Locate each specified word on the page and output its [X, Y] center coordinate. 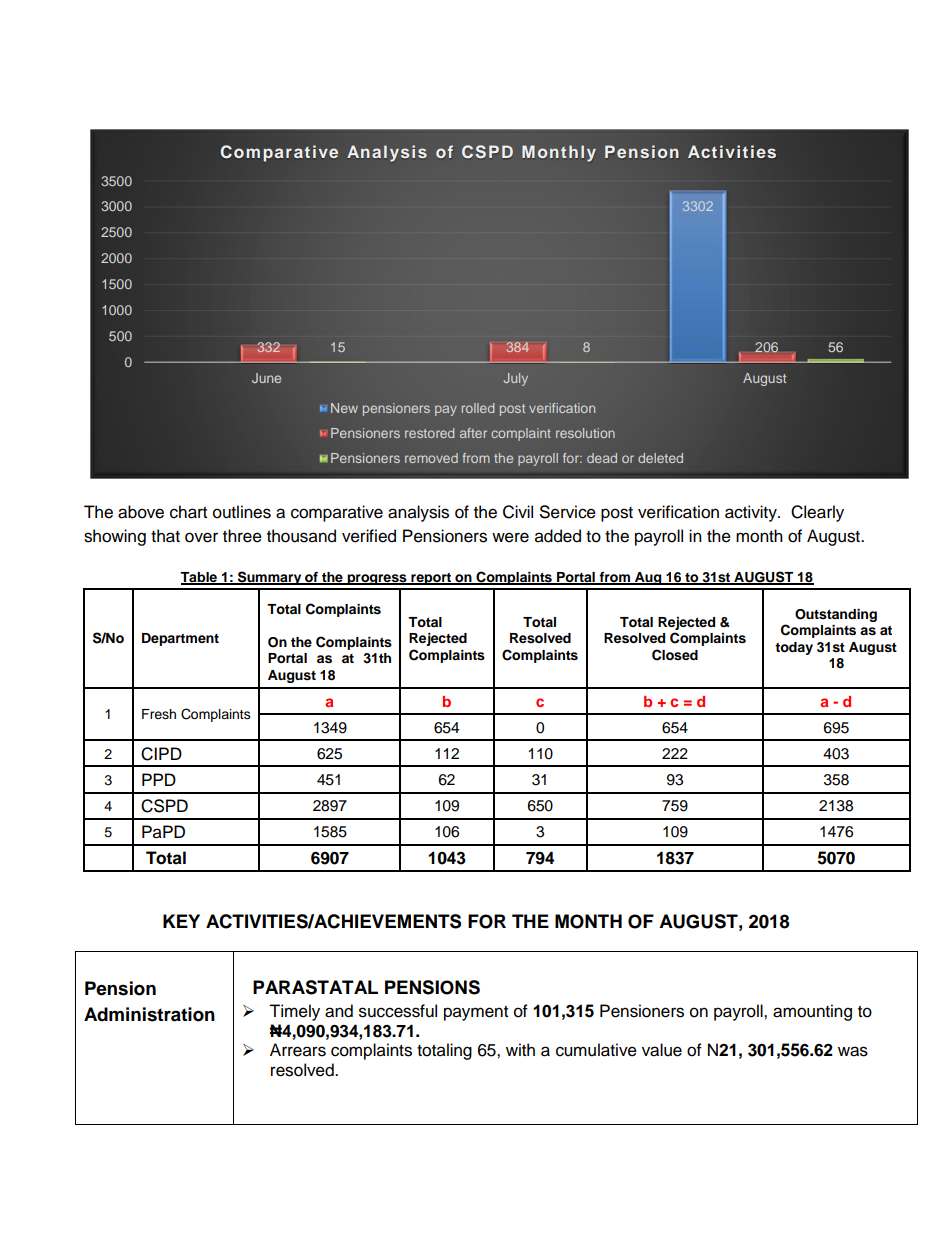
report [431, 579]
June [266, 378]
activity [752, 513]
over [201, 537]
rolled [478, 408]
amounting [812, 1012]
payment [476, 1013]
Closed [675, 655]
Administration [149, 1014]
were [510, 537]
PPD [159, 779]
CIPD [161, 754]
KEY [181, 921]
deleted [660, 458]
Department [180, 639]
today [794, 648]
